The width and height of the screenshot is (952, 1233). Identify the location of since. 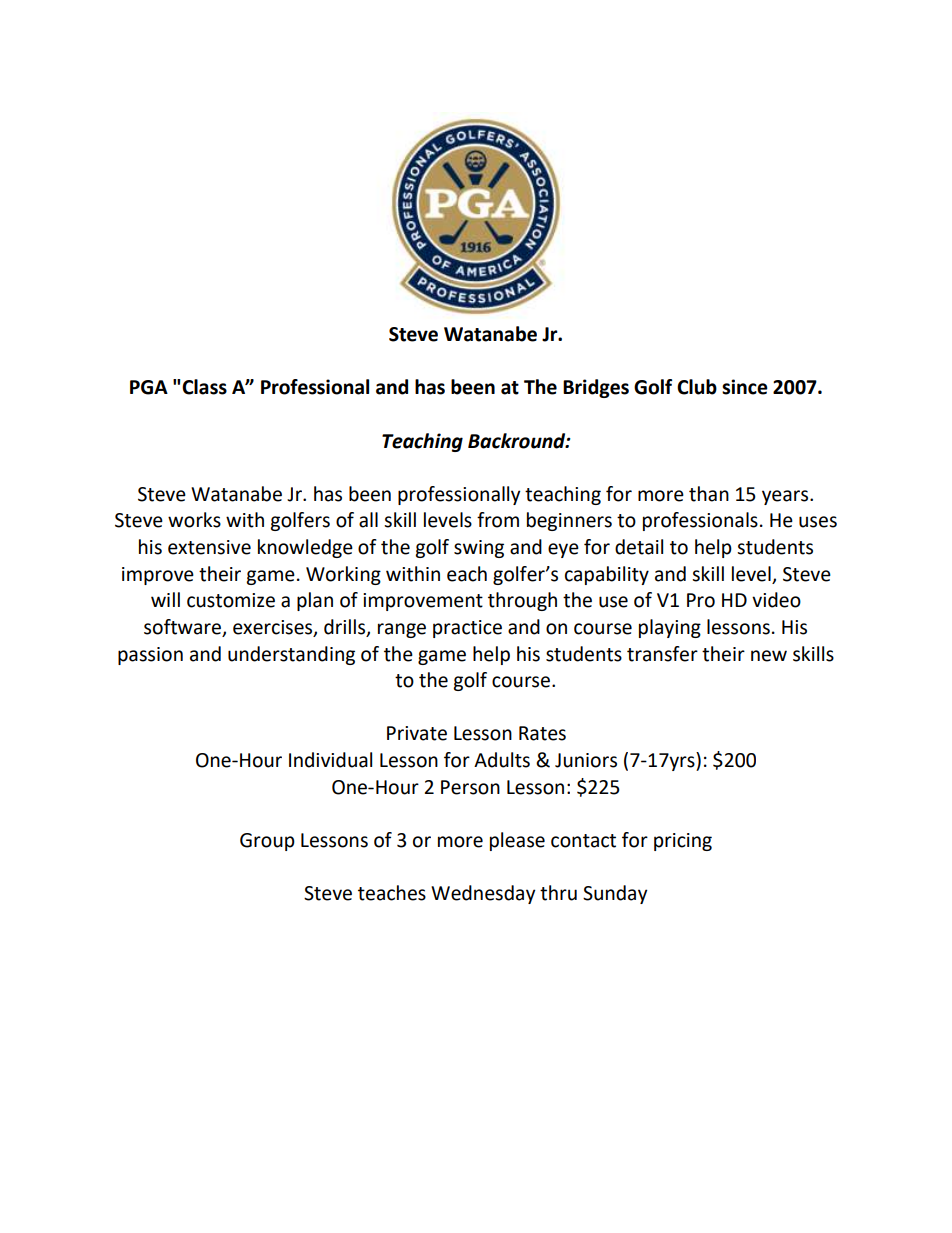
(745, 387).
